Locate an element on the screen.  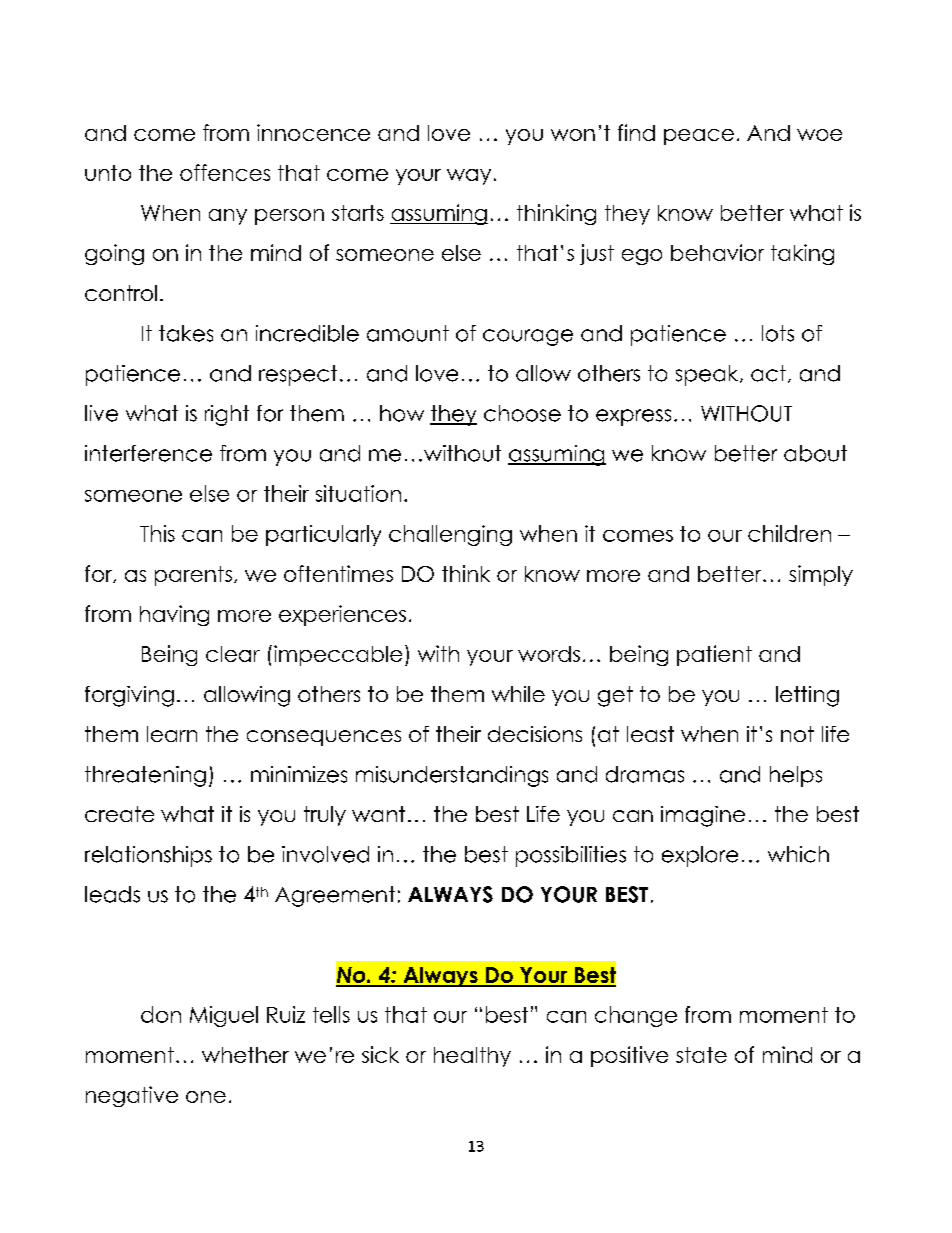
healthy is located at coordinates (472, 1057).
